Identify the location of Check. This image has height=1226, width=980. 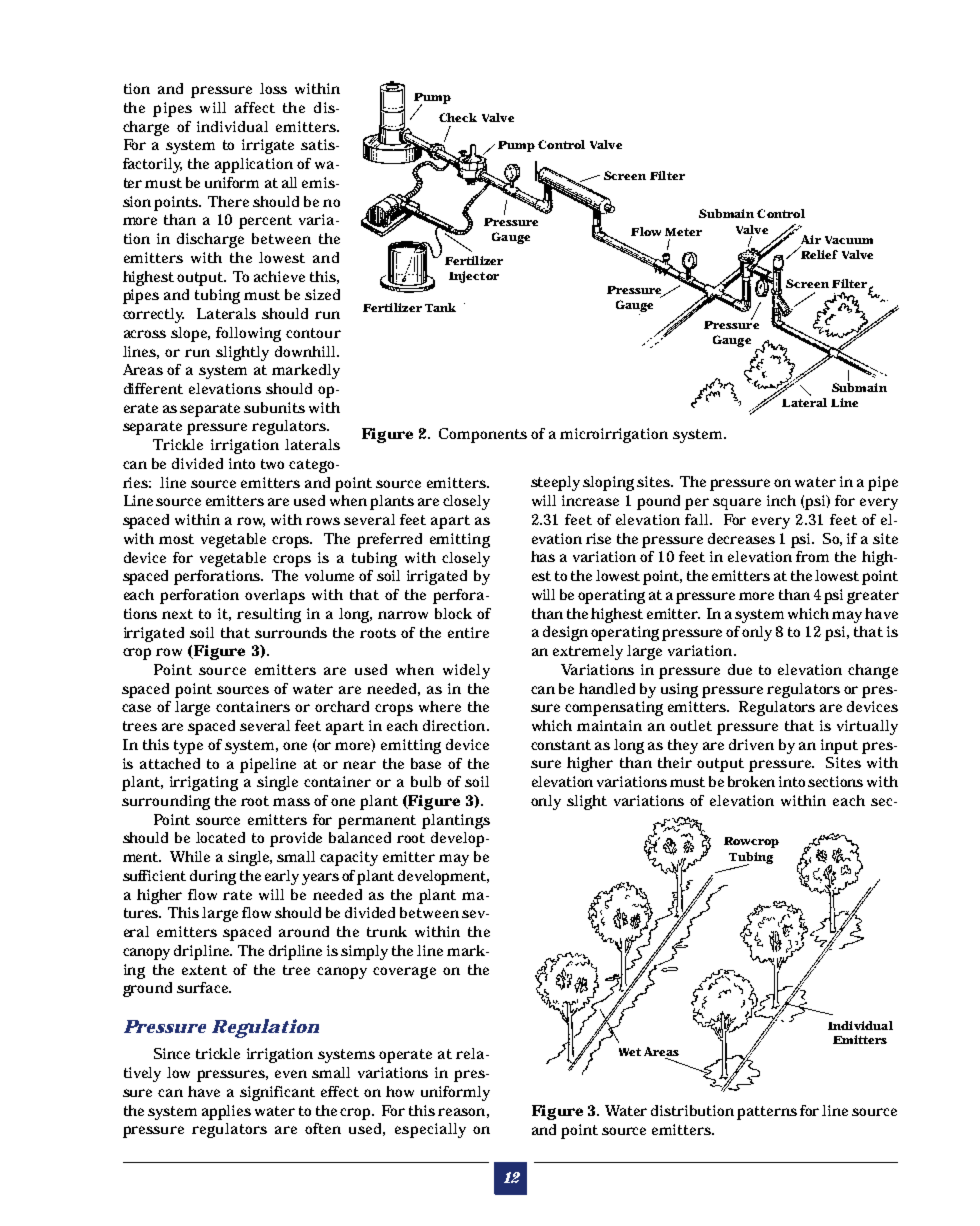
(458, 117).
